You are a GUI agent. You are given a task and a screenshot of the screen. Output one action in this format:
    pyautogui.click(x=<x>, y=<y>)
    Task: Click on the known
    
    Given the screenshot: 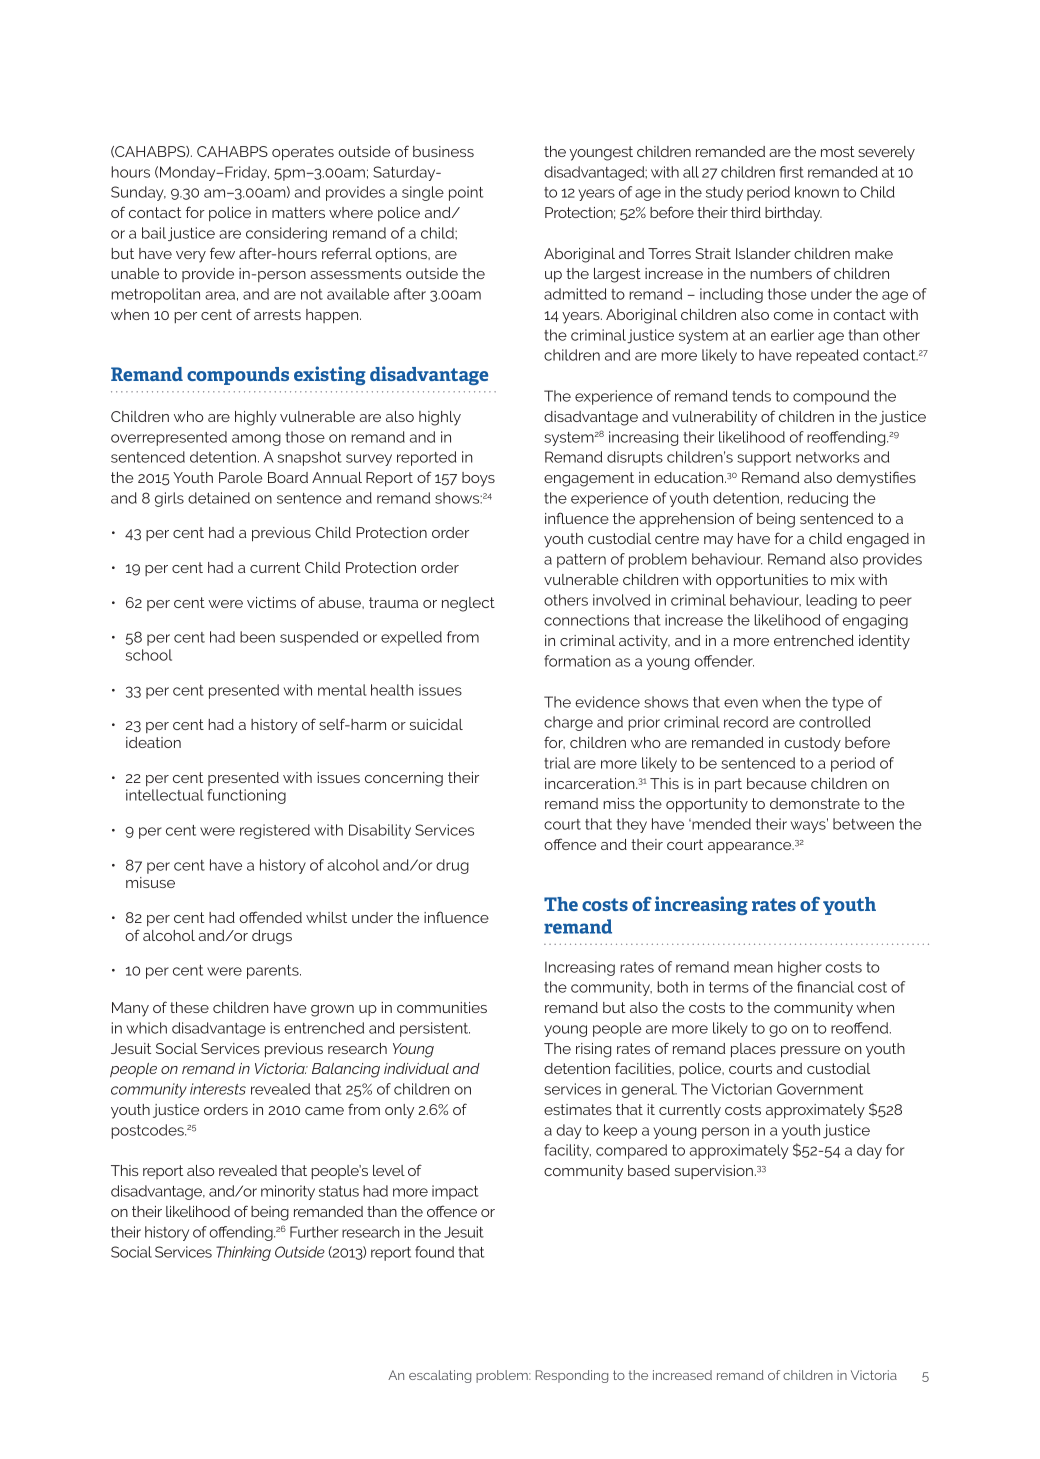 What is the action you would take?
    pyautogui.click(x=817, y=192)
